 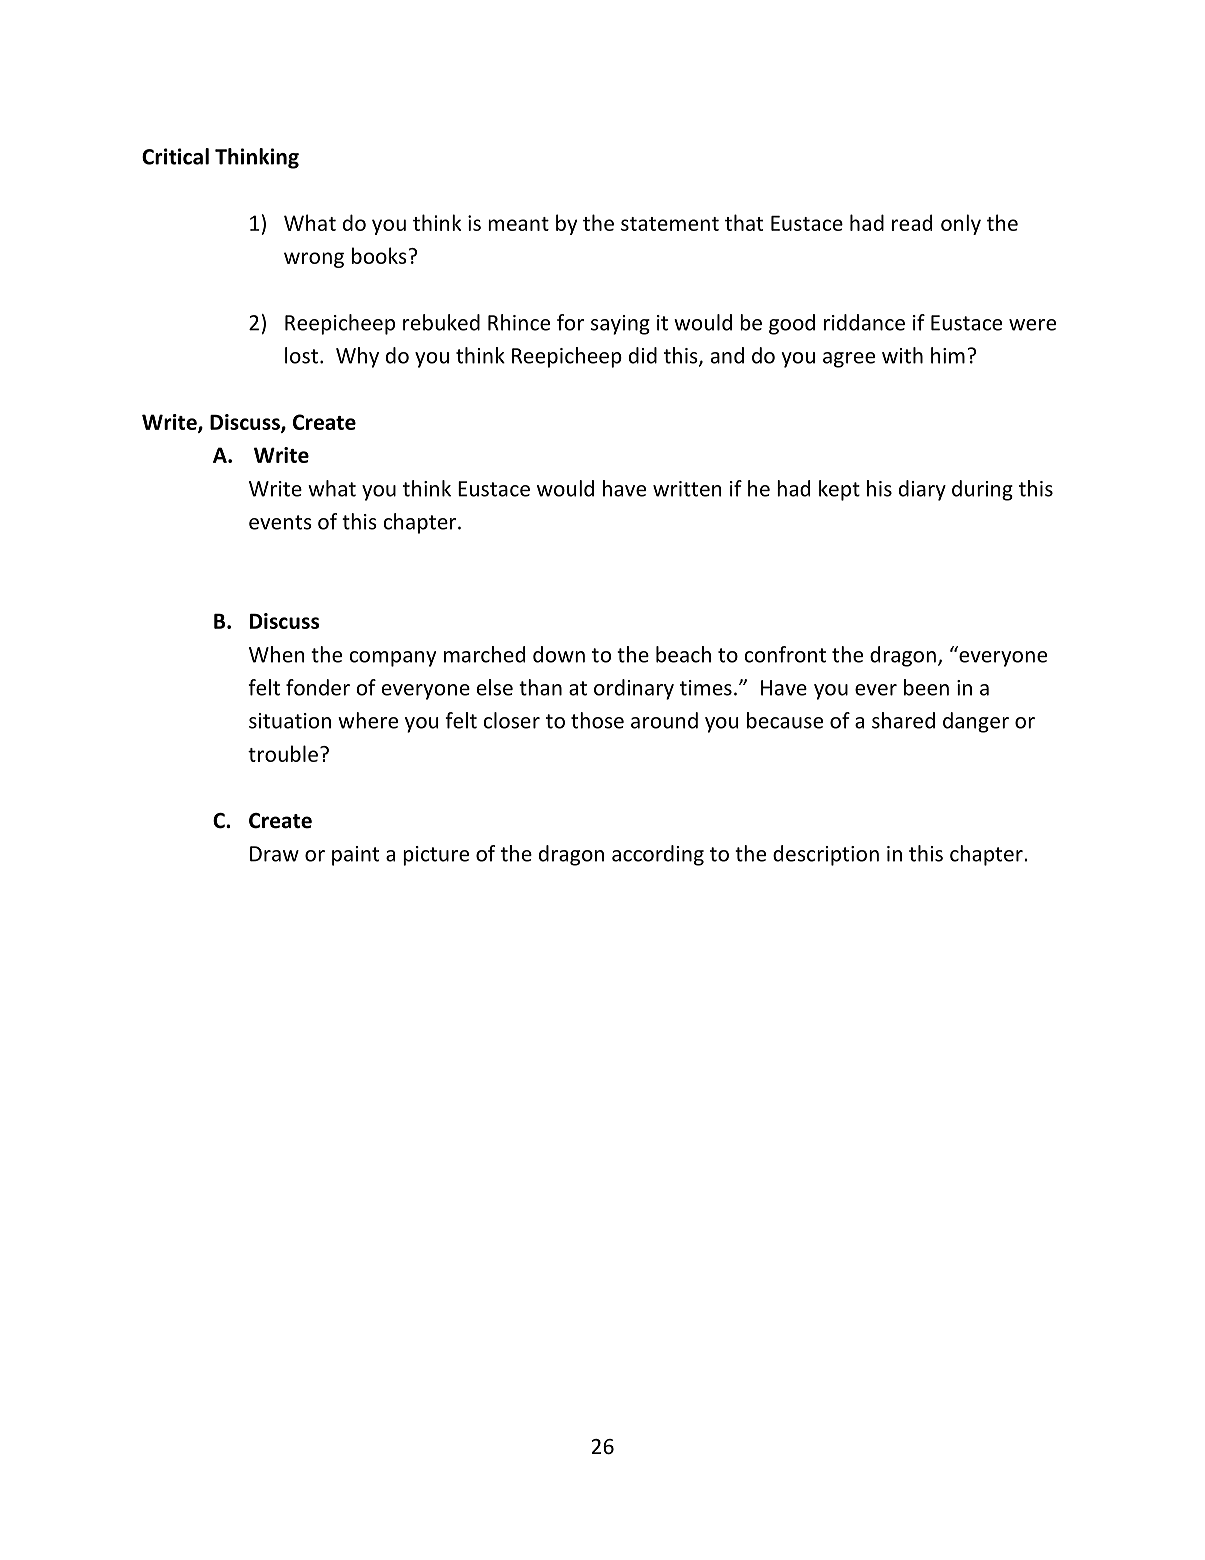 What do you see at coordinates (643, 355) in the image?
I see `did` at bounding box center [643, 355].
